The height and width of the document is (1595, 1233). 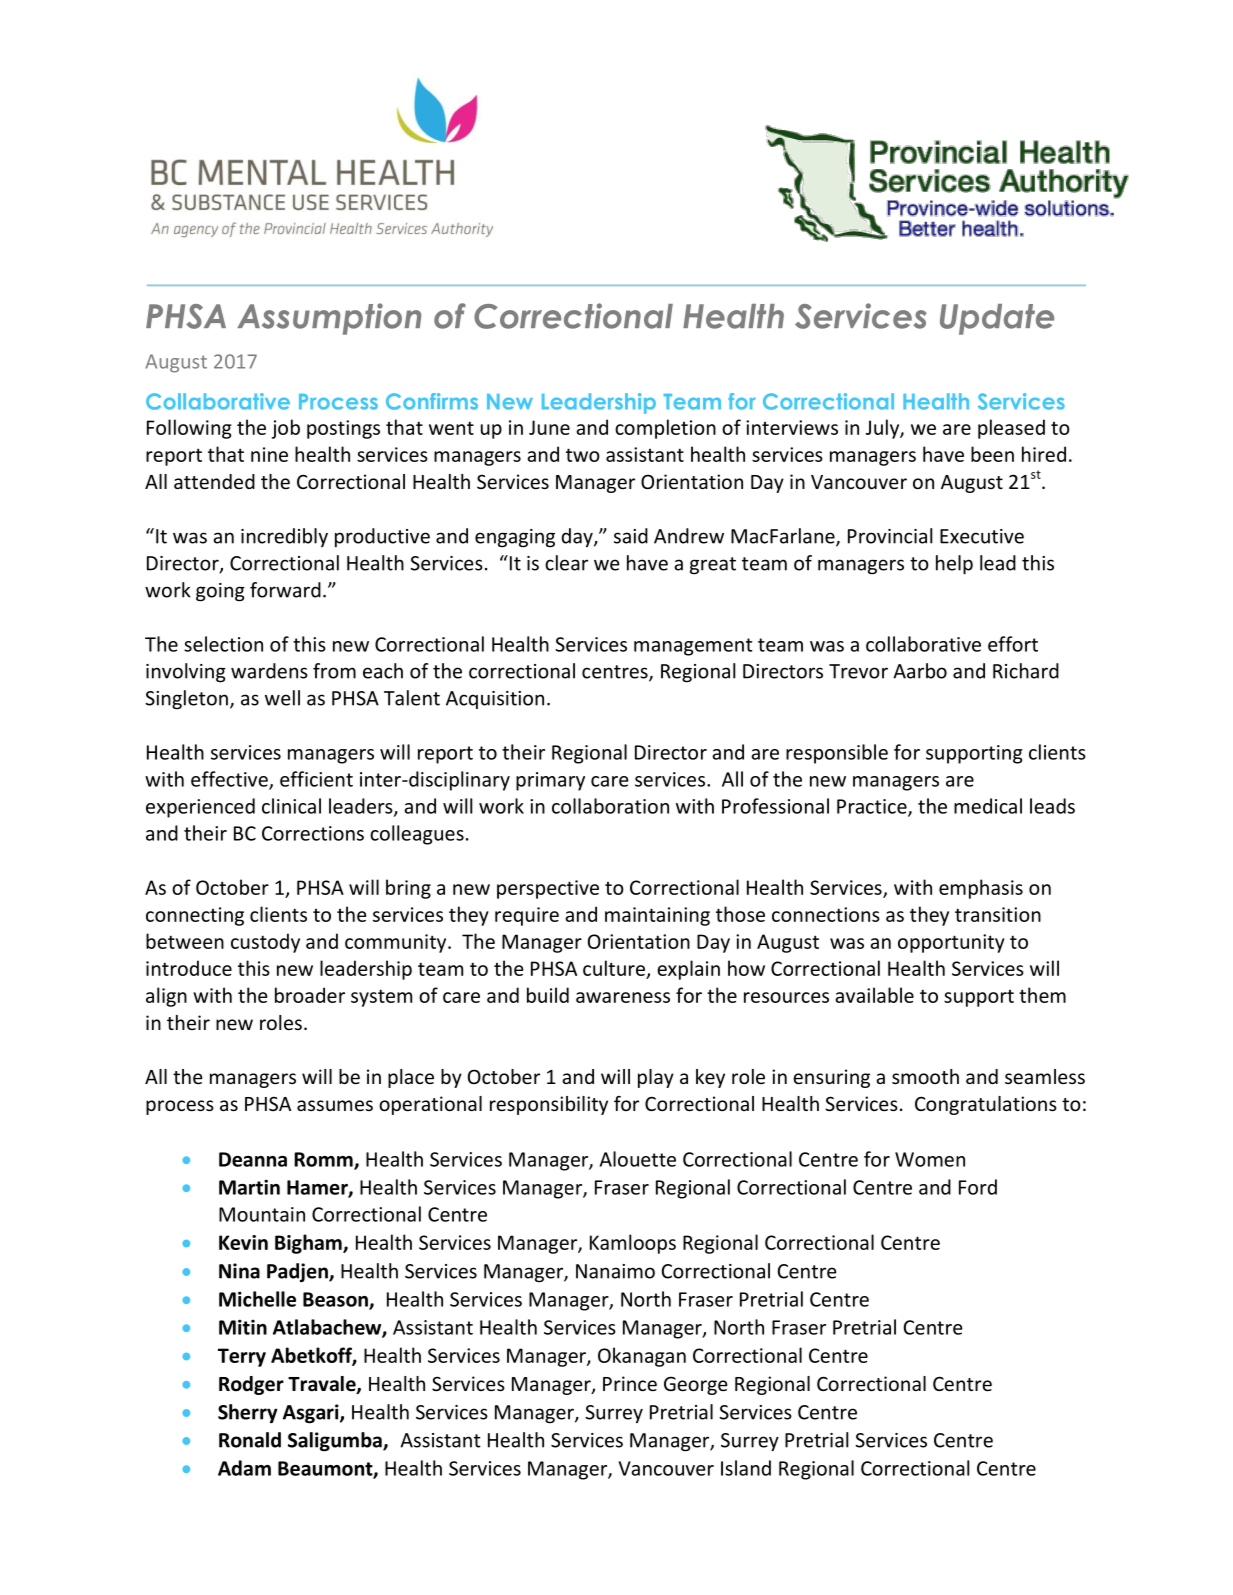 What do you see at coordinates (253, 1159) in the document?
I see `Deanna` at bounding box center [253, 1159].
